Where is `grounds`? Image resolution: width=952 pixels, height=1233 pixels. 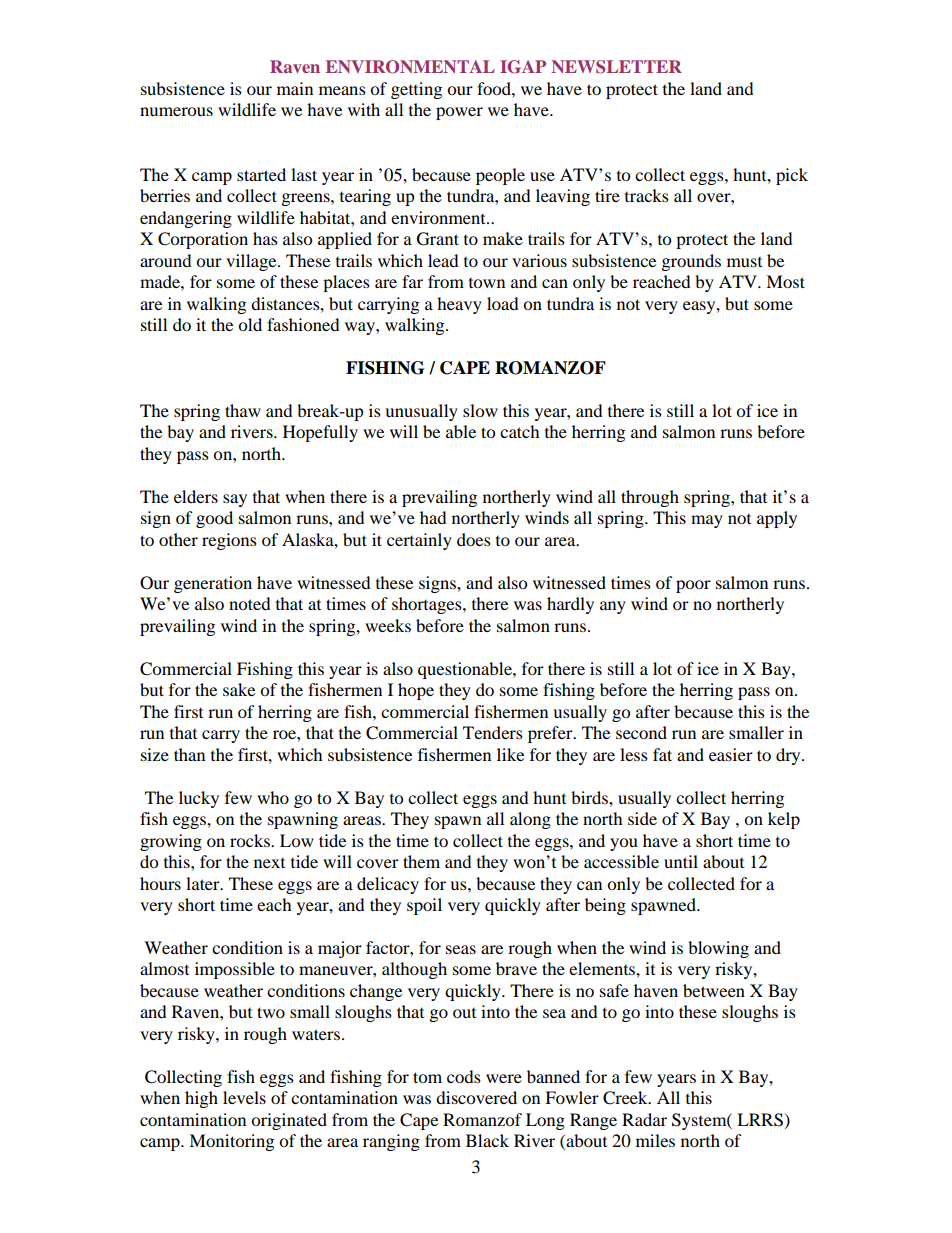 grounds is located at coordinates (691, 262).
